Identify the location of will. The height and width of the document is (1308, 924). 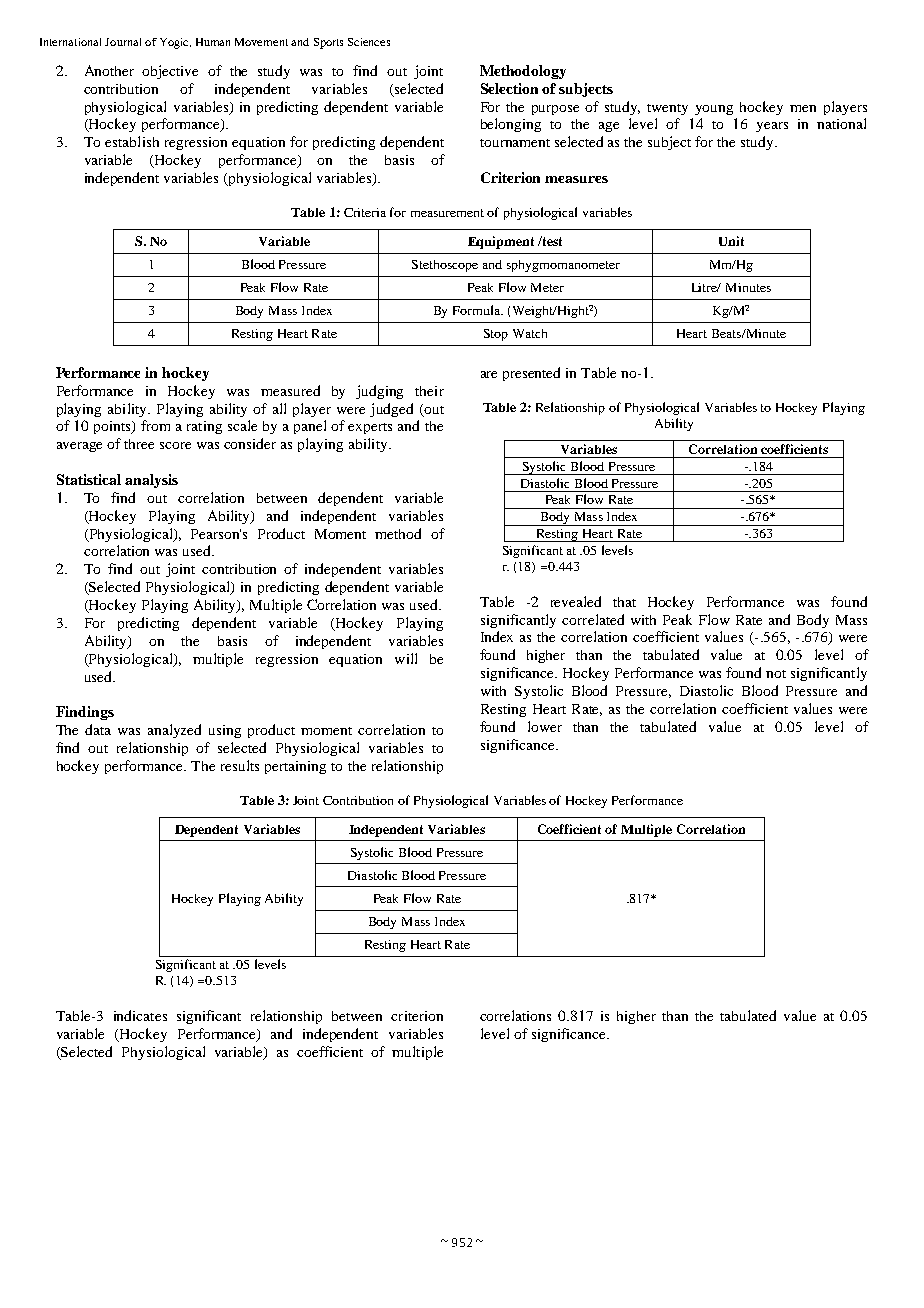
(406, 658).
